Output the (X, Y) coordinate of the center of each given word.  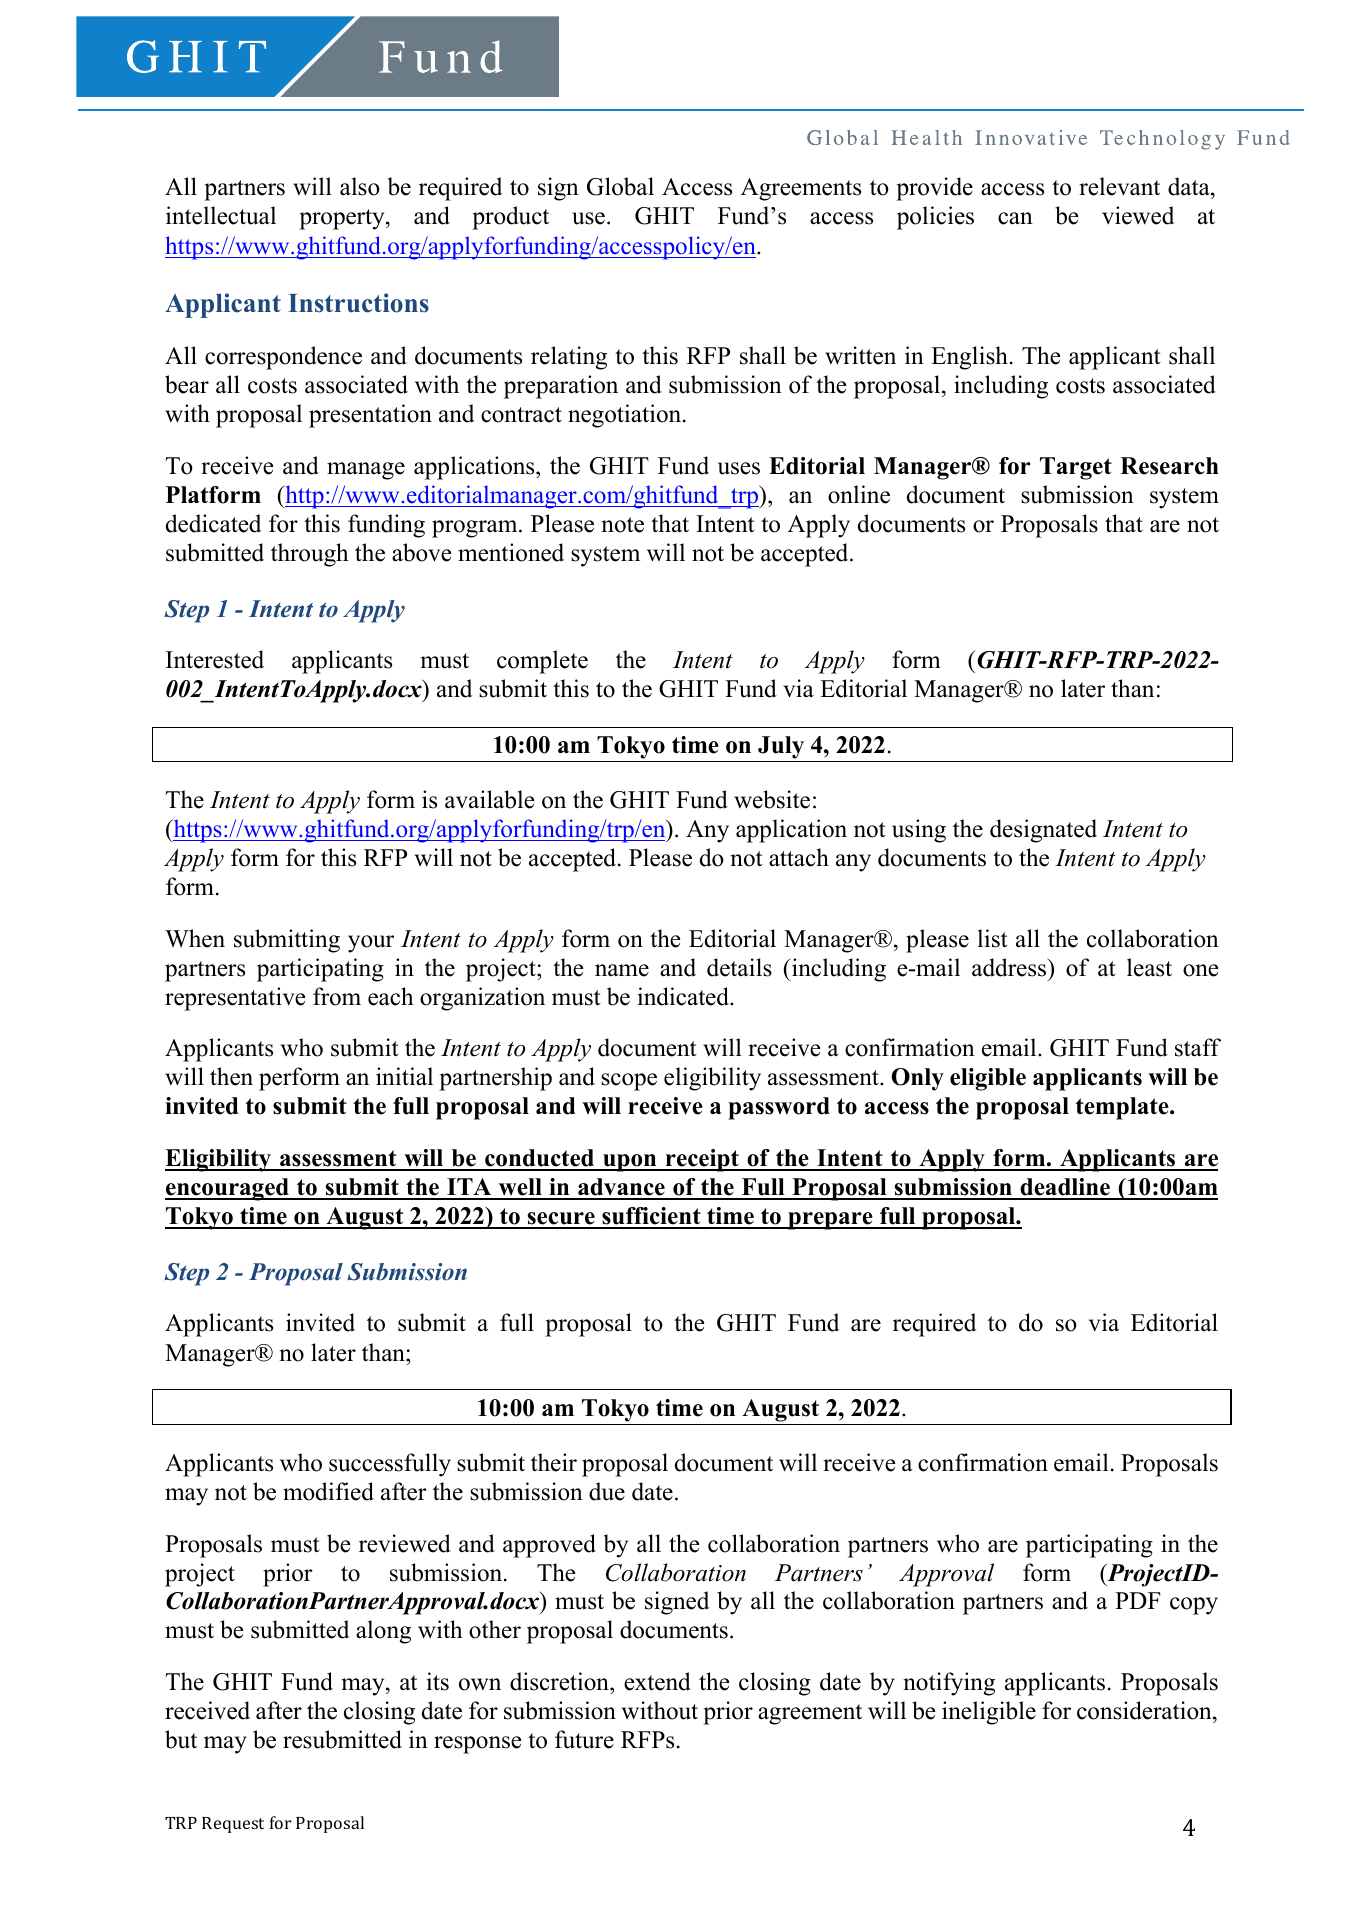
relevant (1119, 186)
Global (620, 186)
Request (233, 1825)
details (739, 967)
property (343, 219)
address (1010, 967)
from (337, 996)
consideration (1145, 1710)
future (584, 1739)
